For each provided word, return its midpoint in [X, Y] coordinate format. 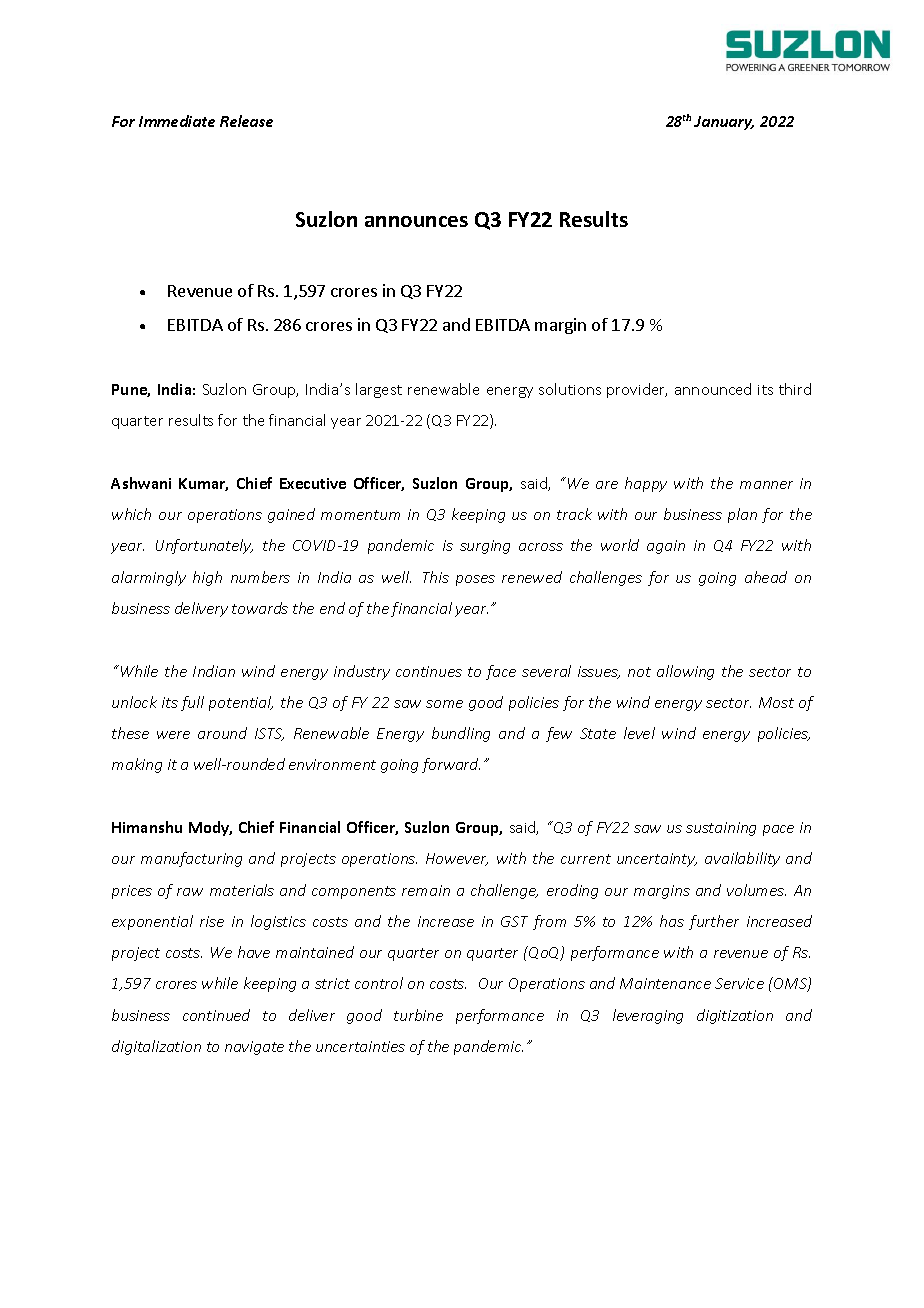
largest [379, 390]
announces [416, 221]
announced [713, 389]
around [222, 733]
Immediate [177, 121]
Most [776, 702]
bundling [461, 734]
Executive [313, 483]
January [724, 123]
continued [216, 1015]
